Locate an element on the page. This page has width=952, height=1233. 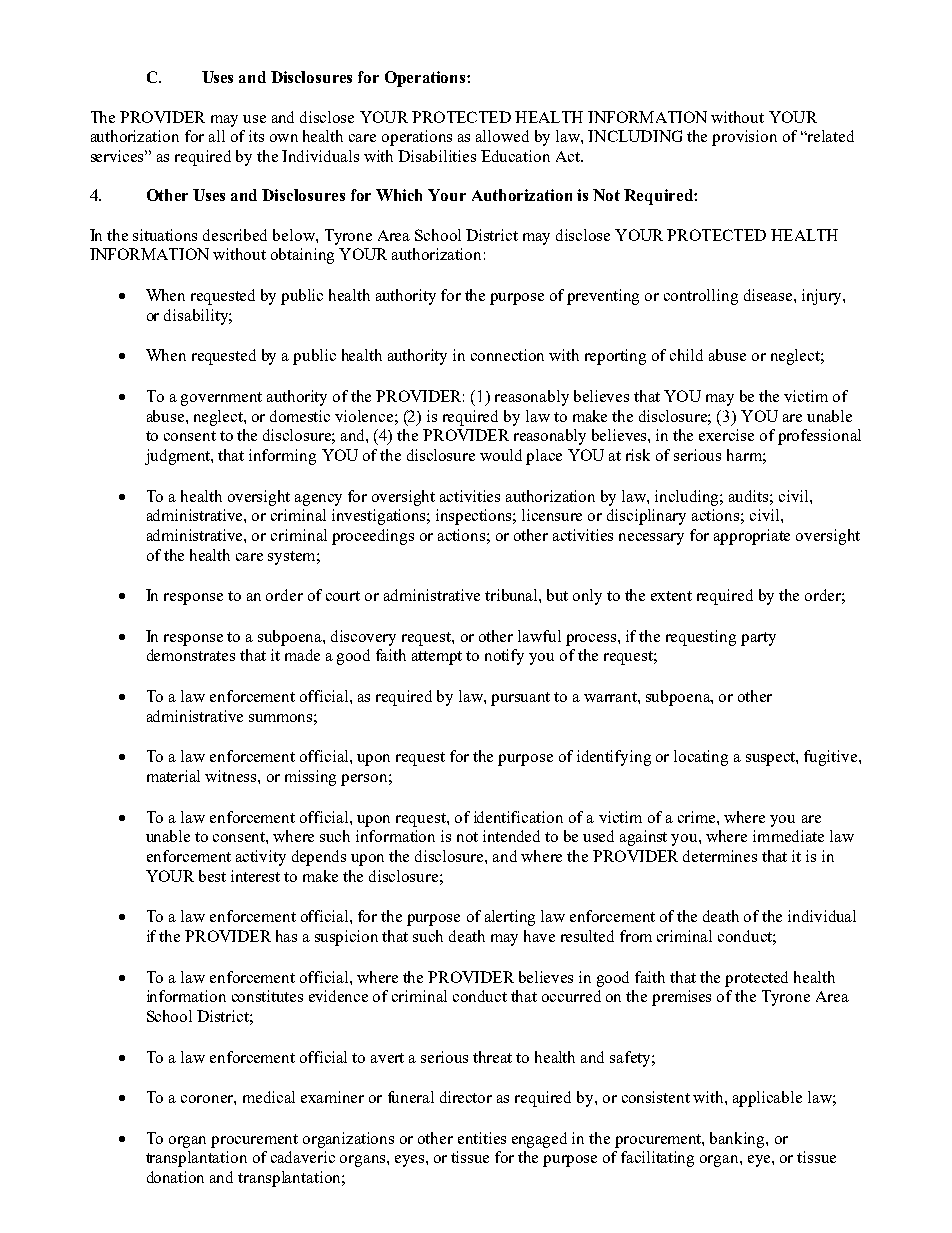
provision is located at coordinates (744, 138).
